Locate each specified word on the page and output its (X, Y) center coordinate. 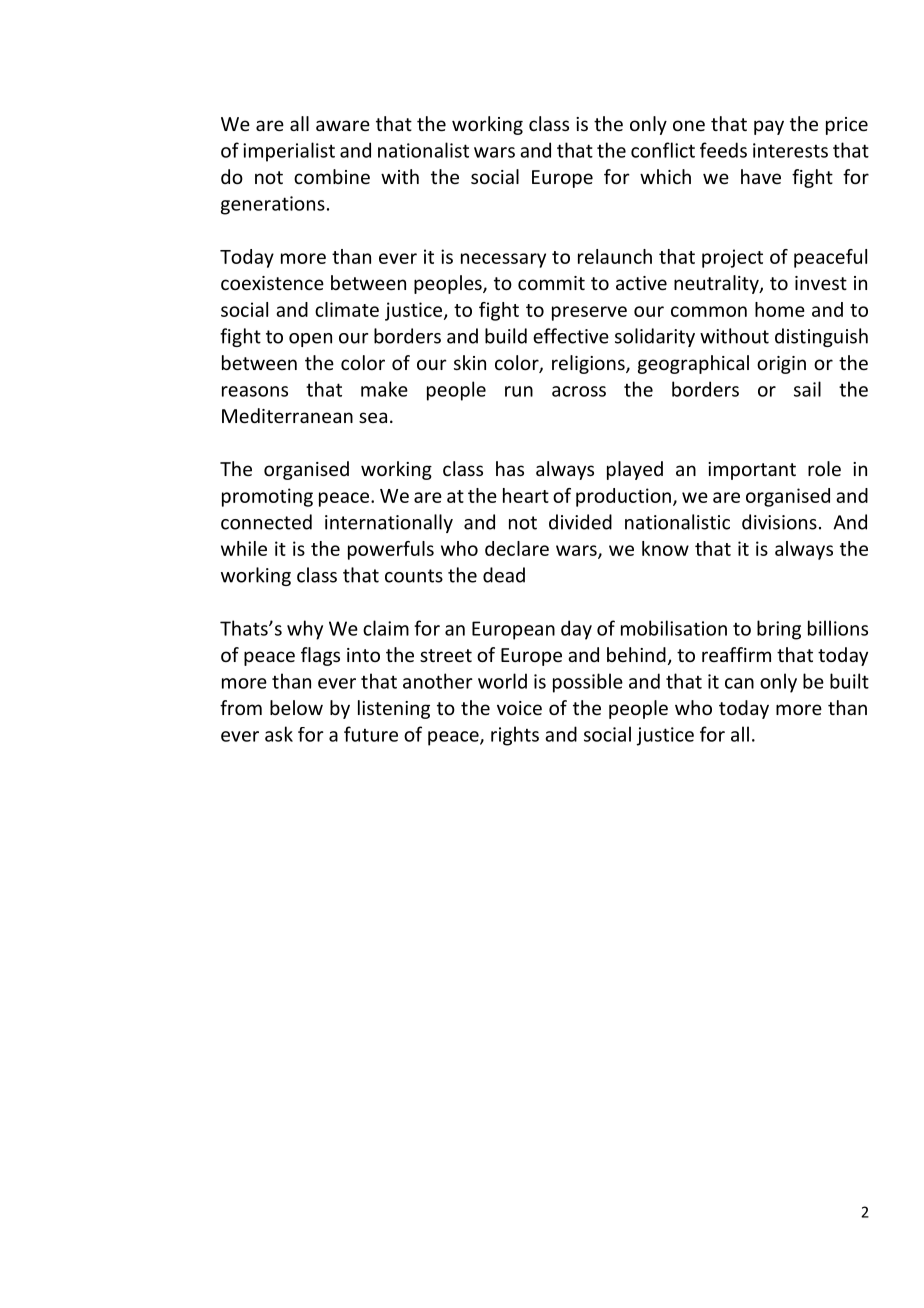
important (752, 471)
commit (551, 283)
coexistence (272, 283)
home (780, 309)
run (519, 391)
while (244, 548)
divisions (779, 522)
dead (504, 575)
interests (790, 150)
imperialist (289, 152)
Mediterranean (287, 415)
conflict (663, 150)
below (296, 707)
